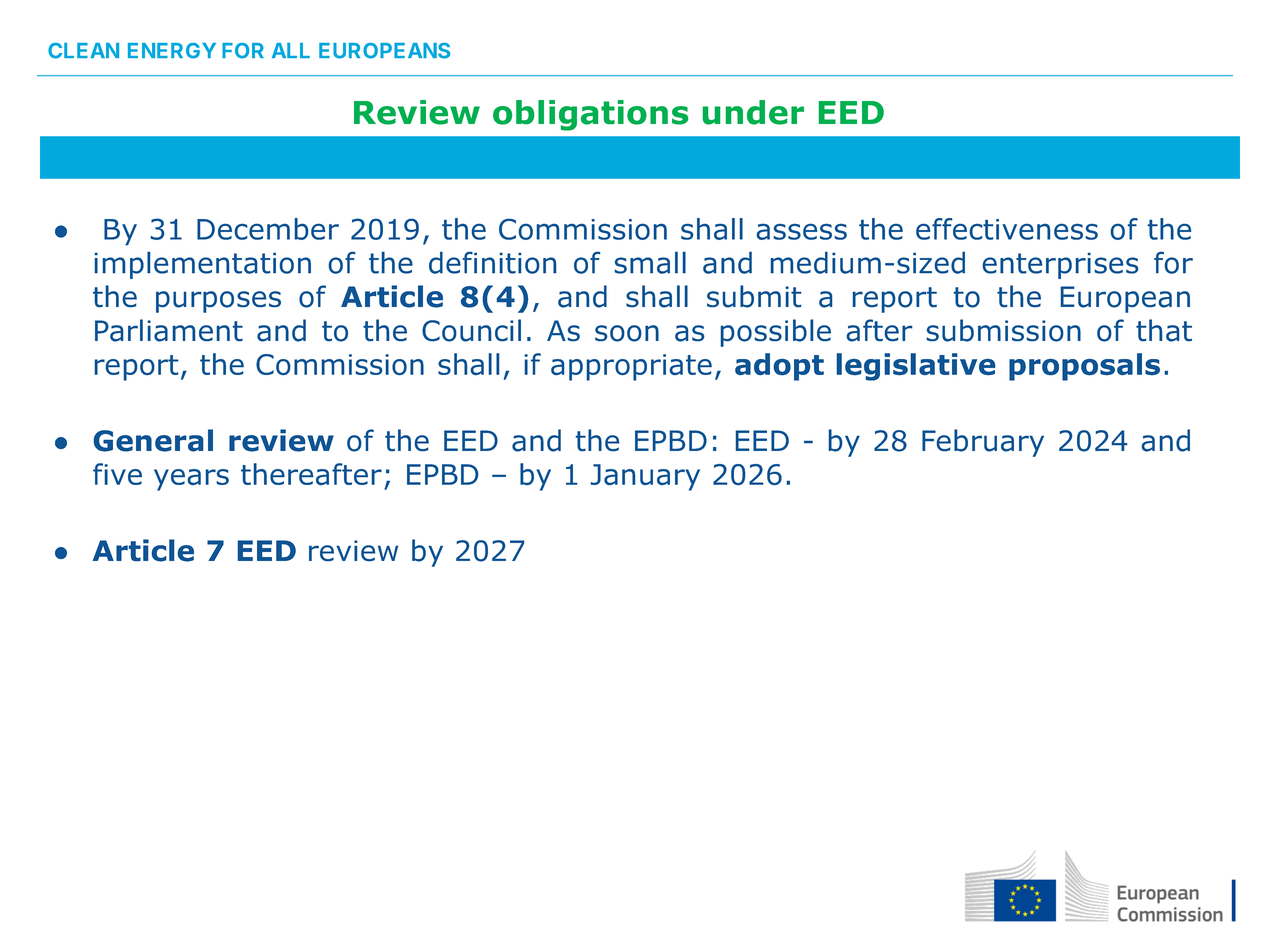 This screenshot has width=1270, height=952. Describe the element at coordinates (753, 112) in the screenshot. I see `under` at that location.
